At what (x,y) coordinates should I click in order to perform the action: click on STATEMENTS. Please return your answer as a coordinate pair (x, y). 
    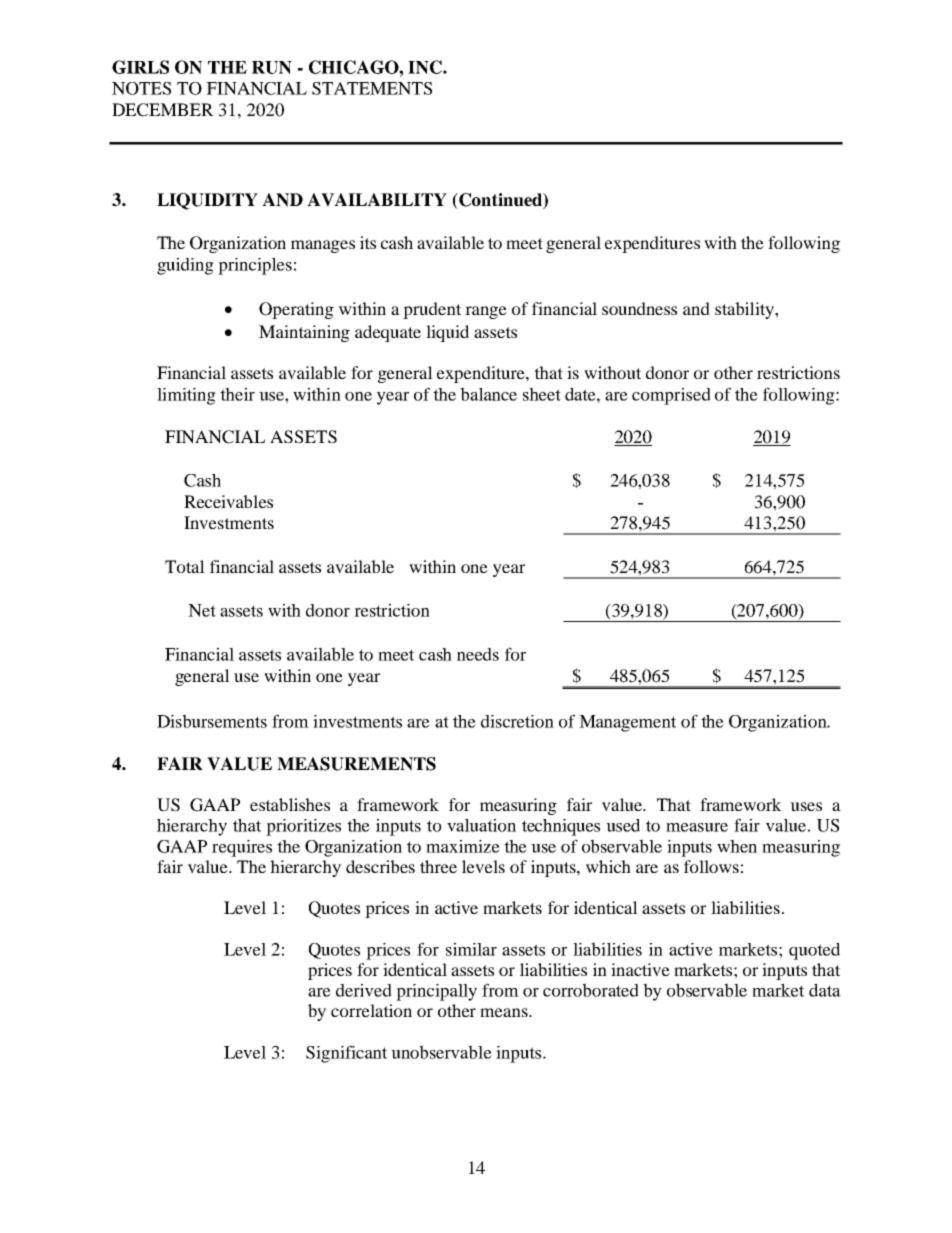
    Looking at the image, I should click on (372, 88).
